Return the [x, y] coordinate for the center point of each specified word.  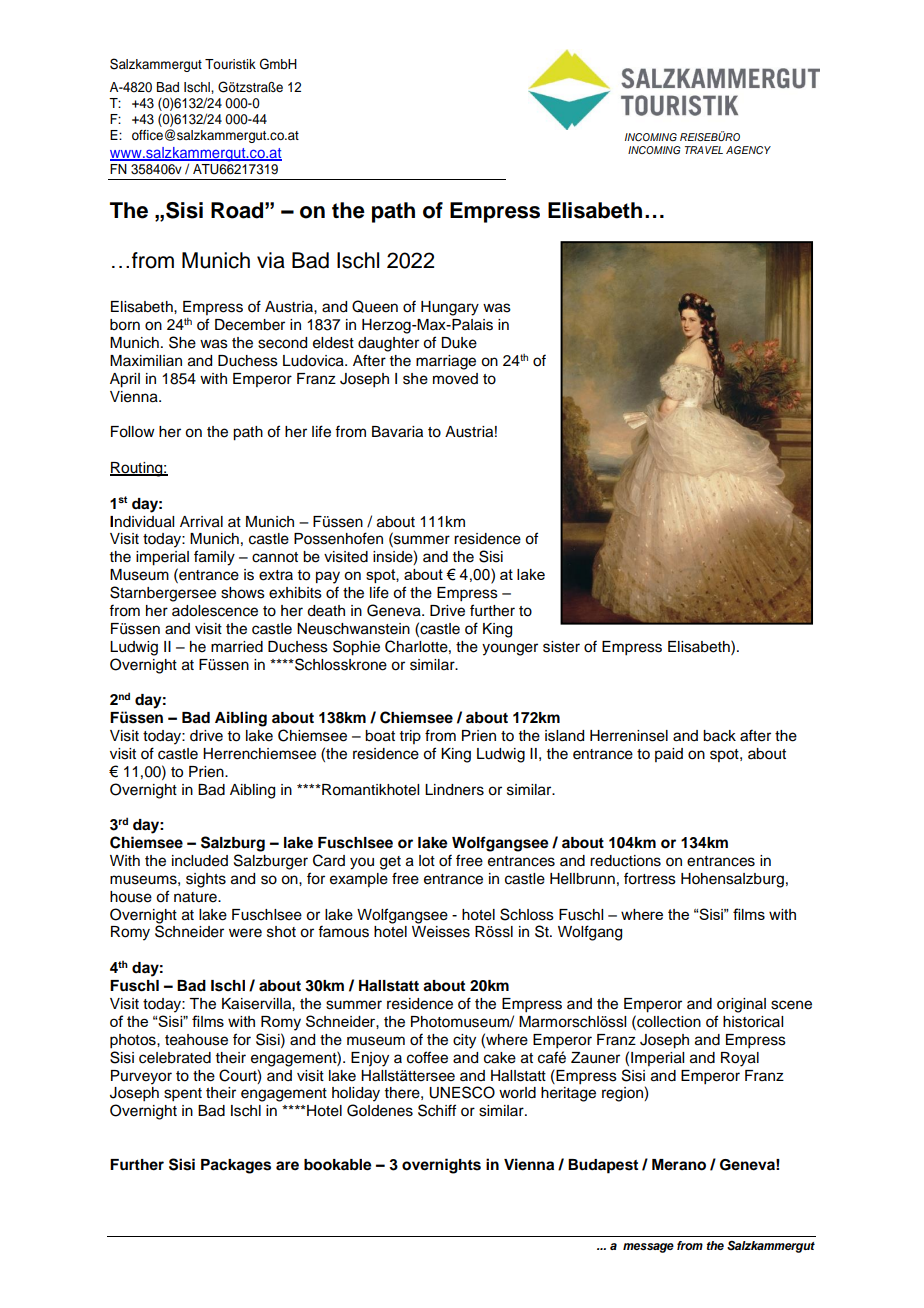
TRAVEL [704, 150]
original [741, 1005]
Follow [133, 432]
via [271, 260]
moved [455, 379]
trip [410, 737]
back [719, 736]
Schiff [437, 1110]
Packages [236, 1166]
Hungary [450, 308]
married [237, 647]
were [245, 933]
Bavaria [397, 432]
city [464, 1041]
